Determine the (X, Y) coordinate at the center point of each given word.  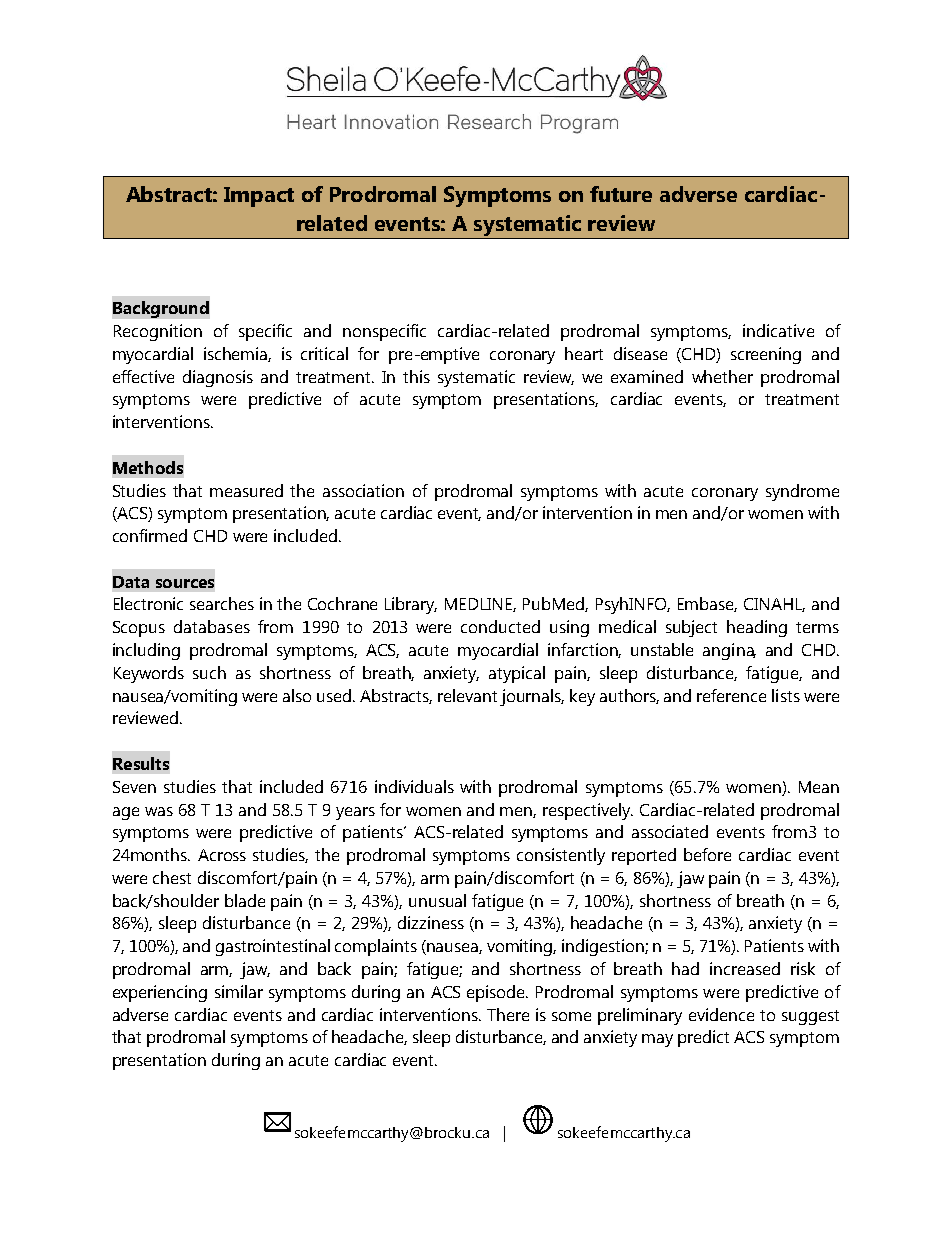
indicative (778, 330)
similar (239, 991)
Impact (259, 197)
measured (246, 490)
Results (141, 763)
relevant (467, 695)
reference (731, 695)
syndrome (802, 492)
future (621, 194)
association (363, 490)
